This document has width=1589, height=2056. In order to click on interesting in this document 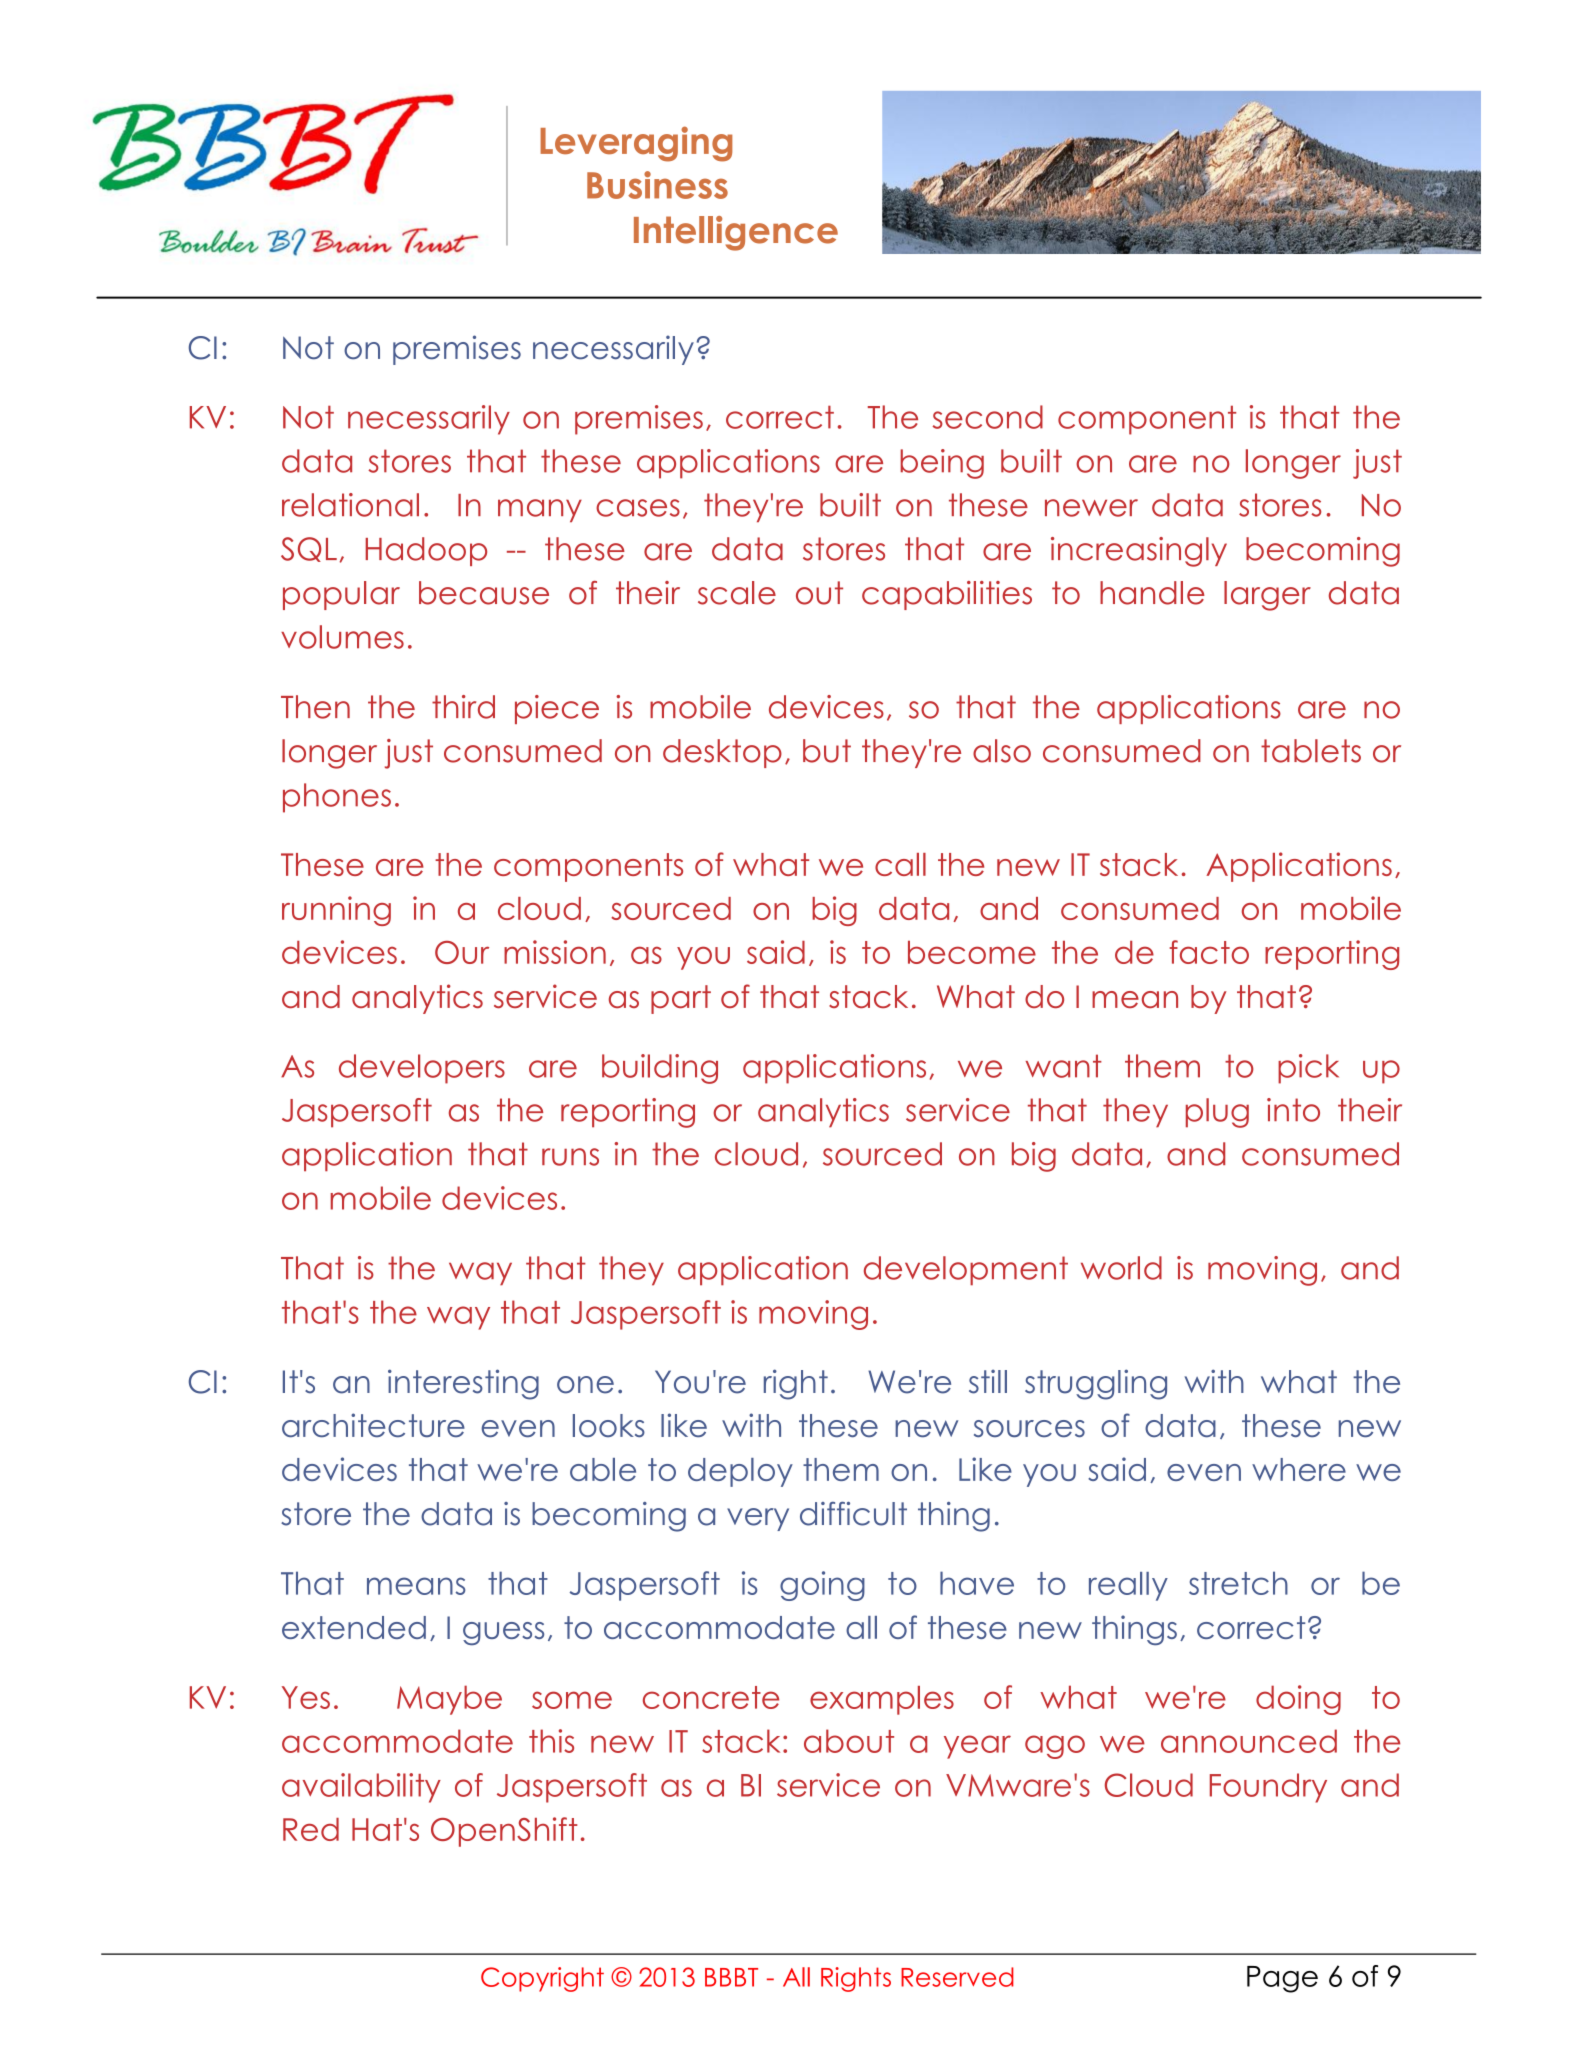, I will do `click(463, 1384)`.
